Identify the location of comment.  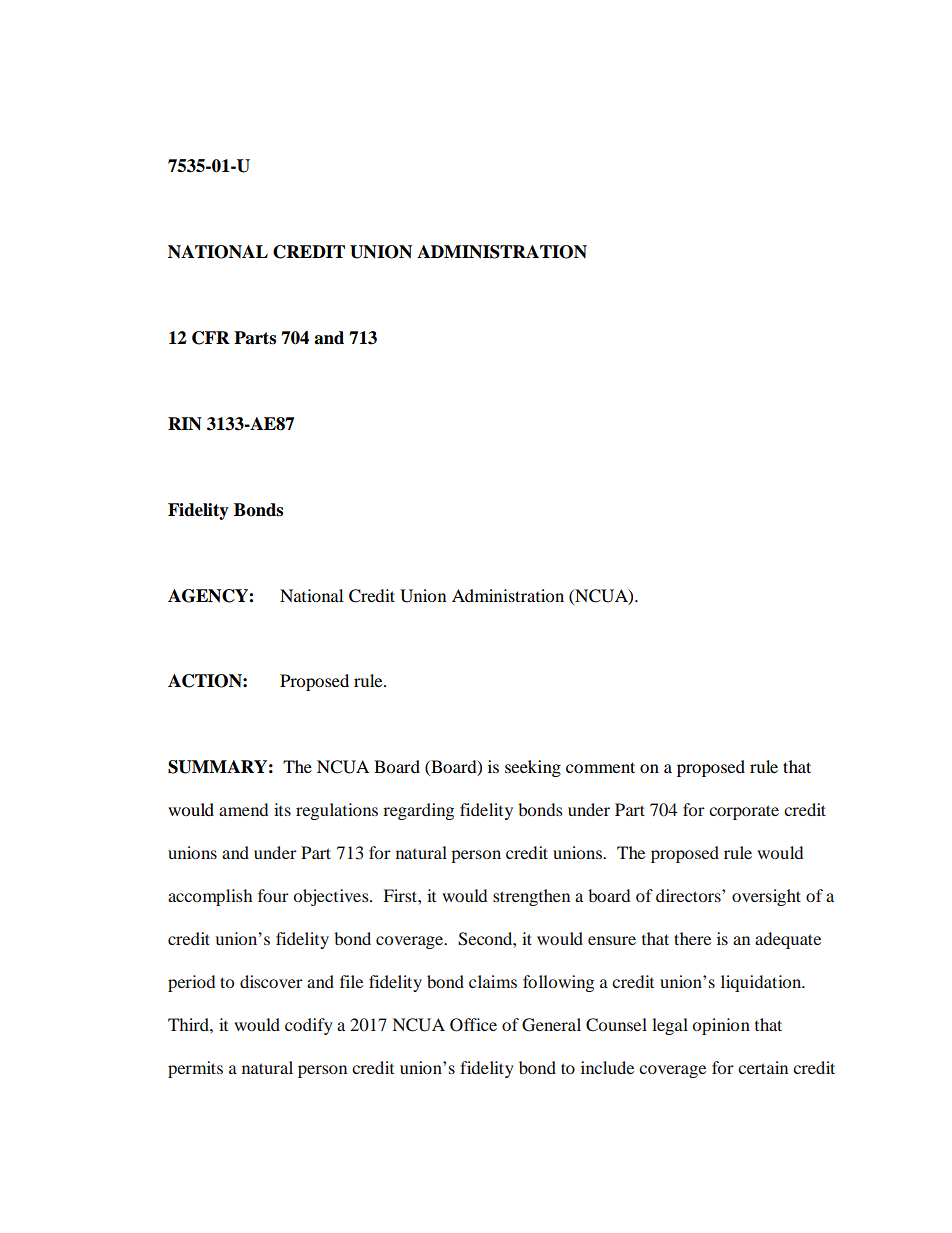
(600, 767).
